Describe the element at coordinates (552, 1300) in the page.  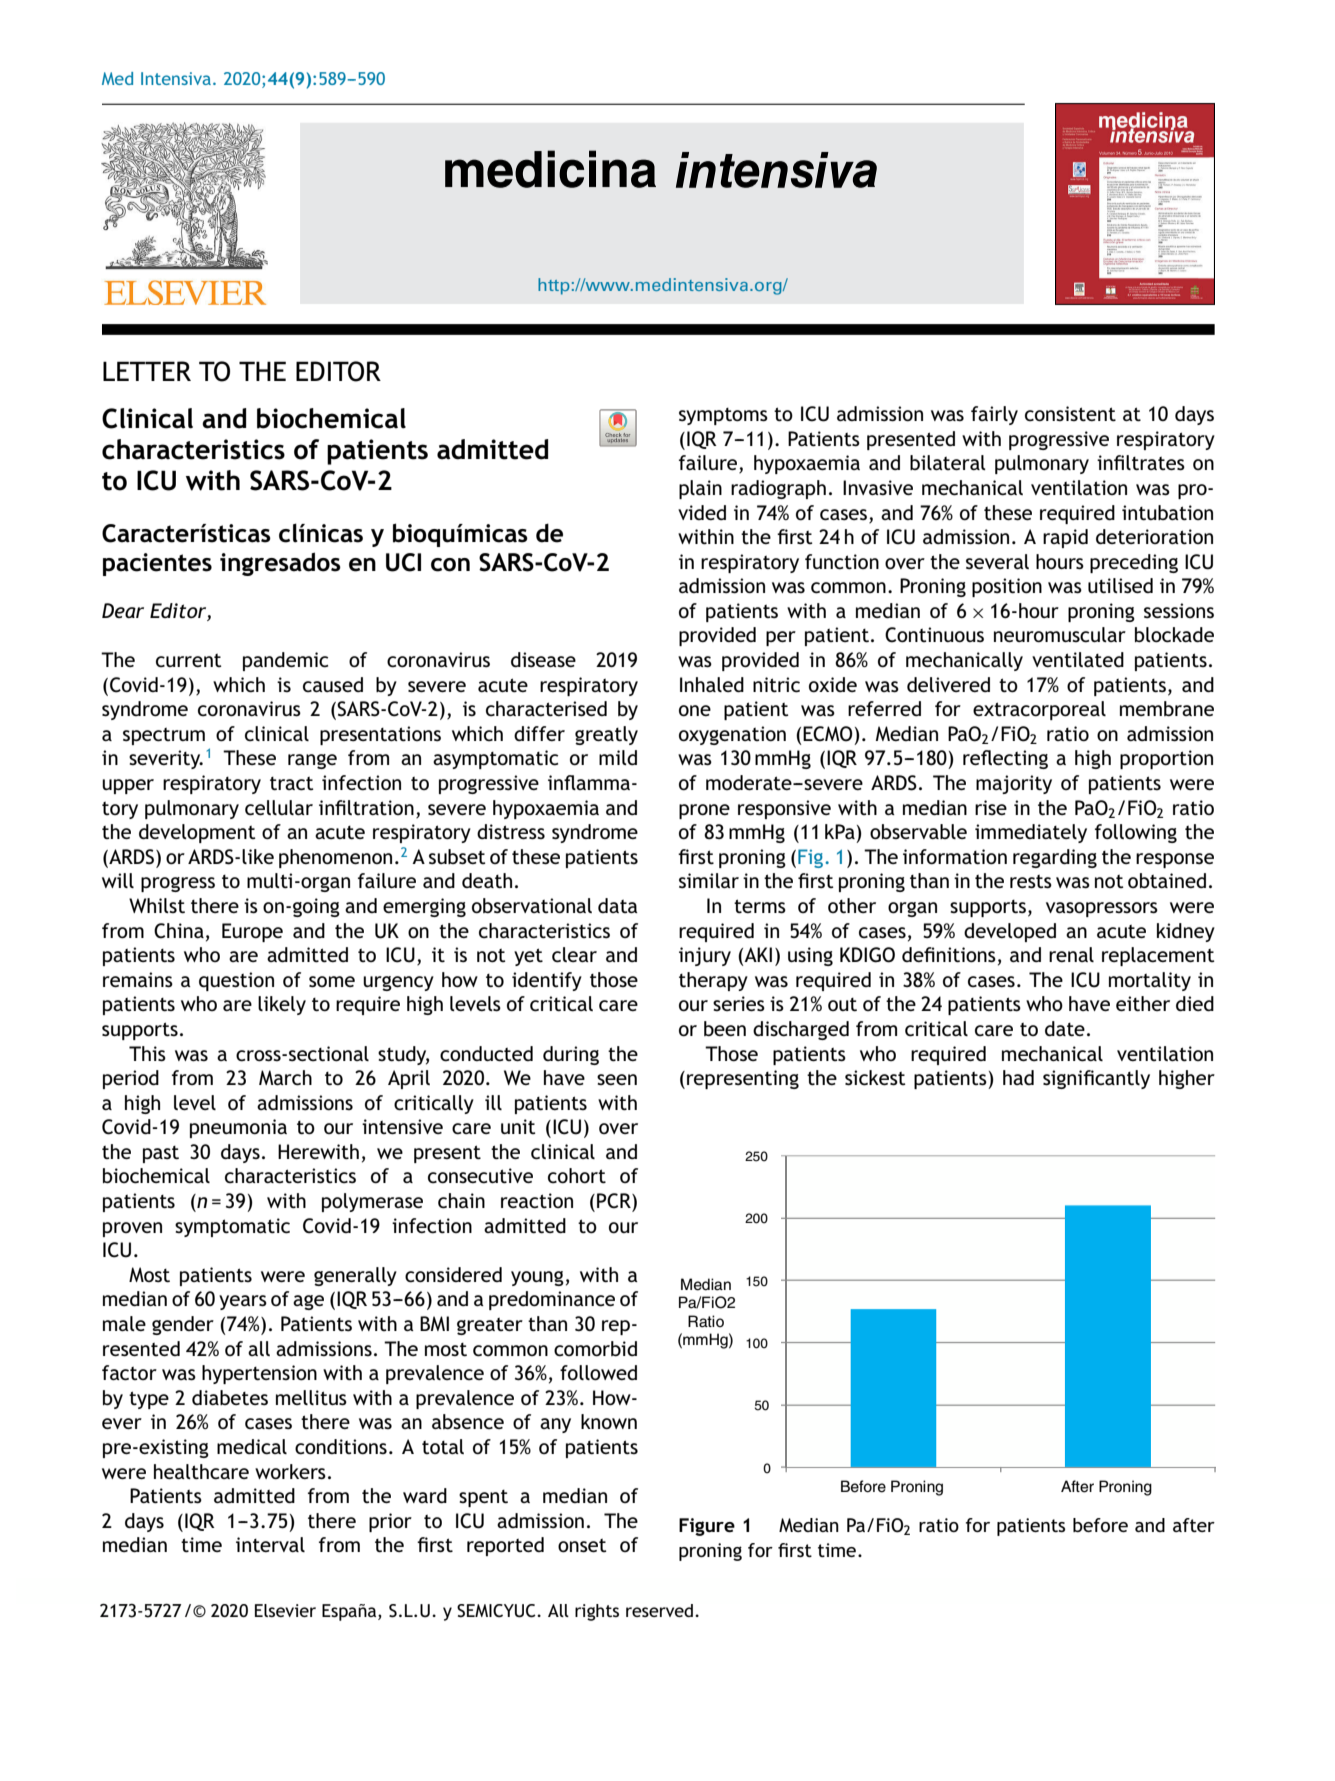
I see `predominance` at that location.
